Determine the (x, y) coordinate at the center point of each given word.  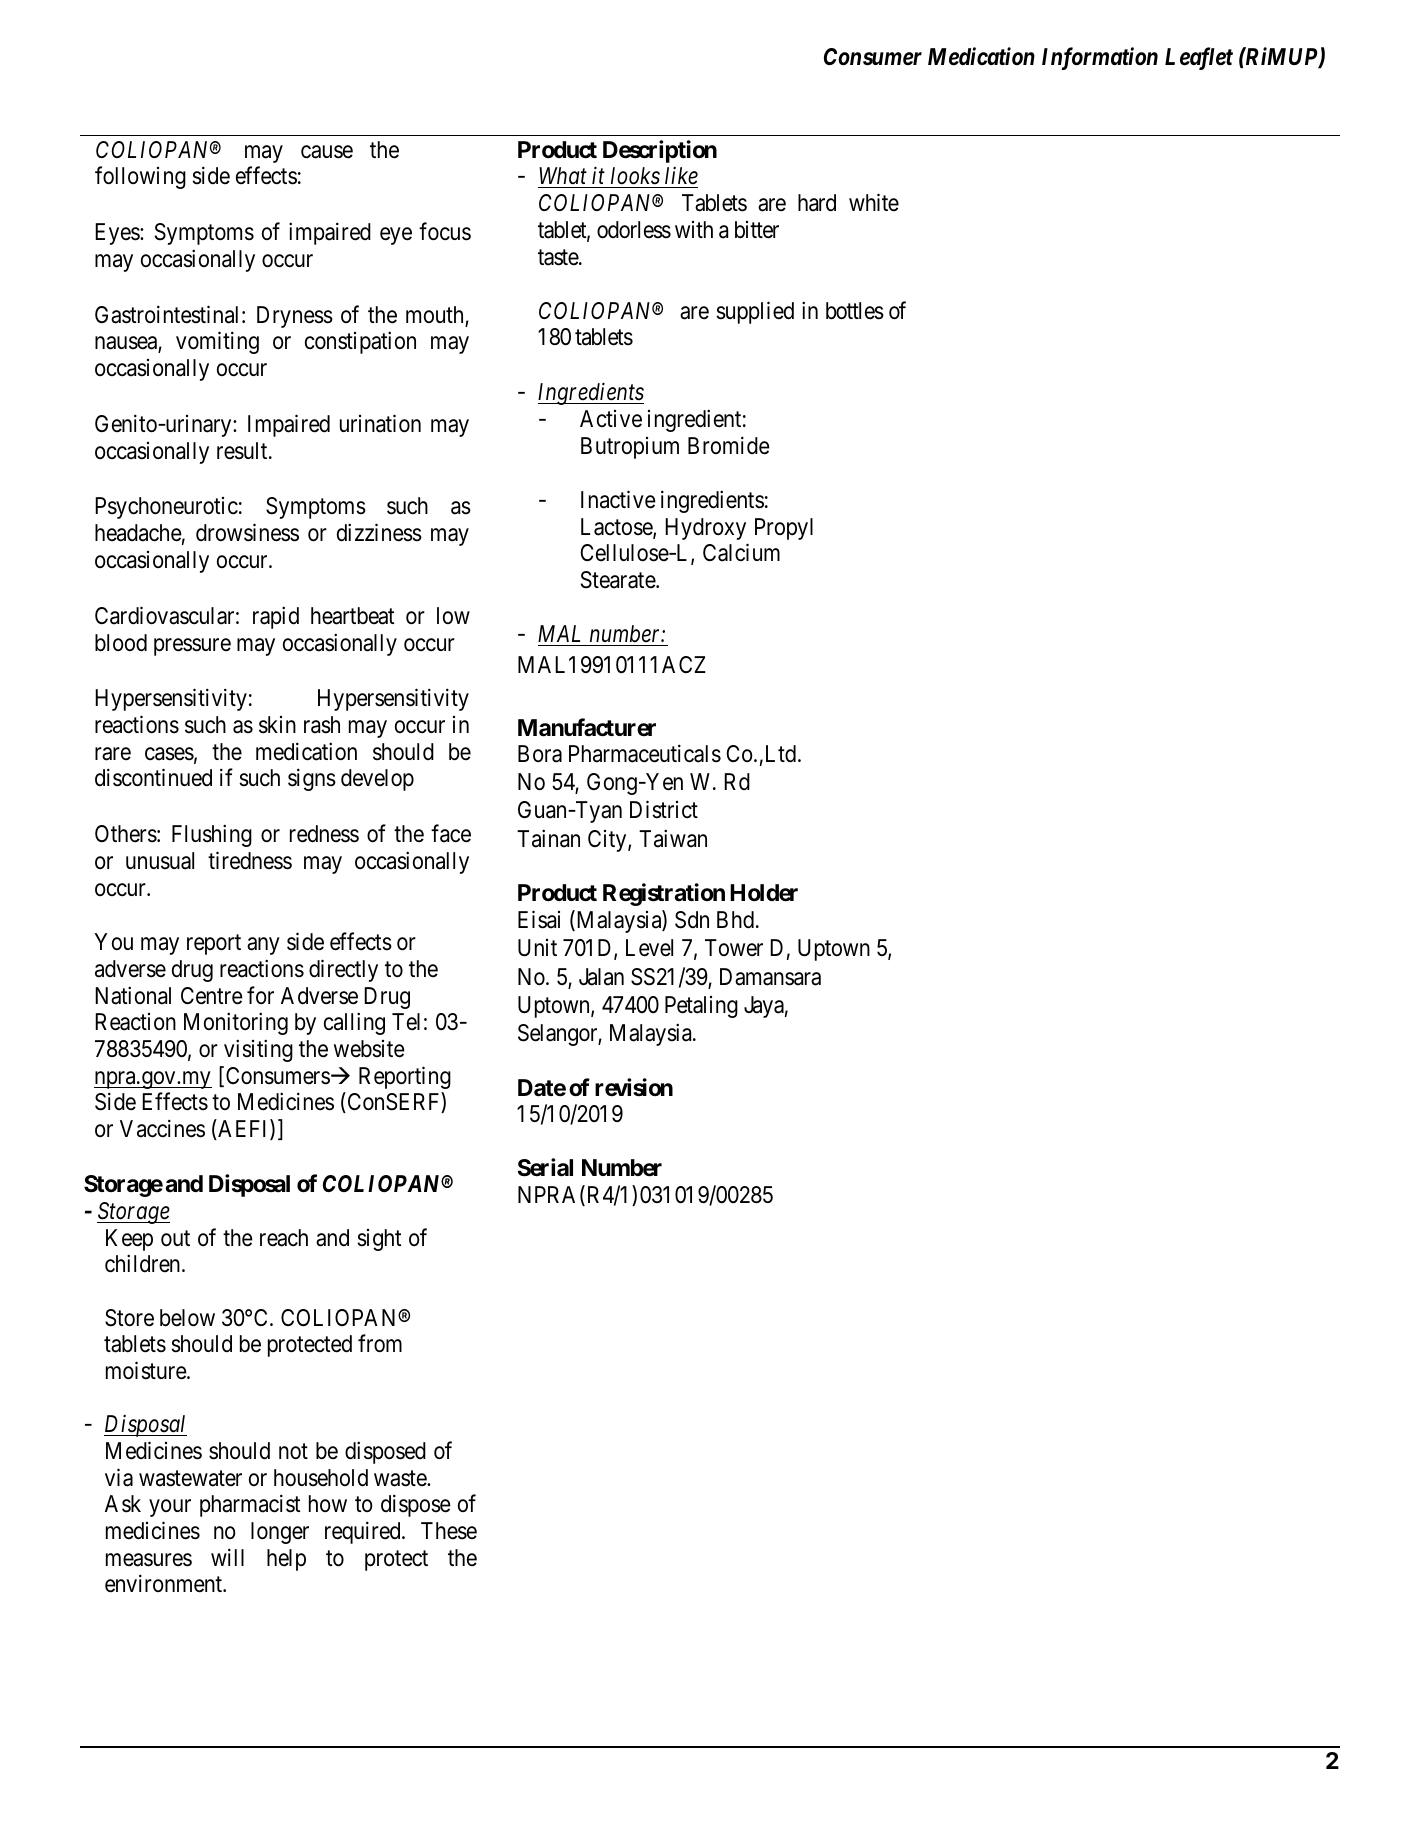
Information (1100, 58)
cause (327, 152)
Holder (764, 893)
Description (660, 151)
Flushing (212, 836)
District (664, 810)
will (227, 1557)
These (449, 1531)
